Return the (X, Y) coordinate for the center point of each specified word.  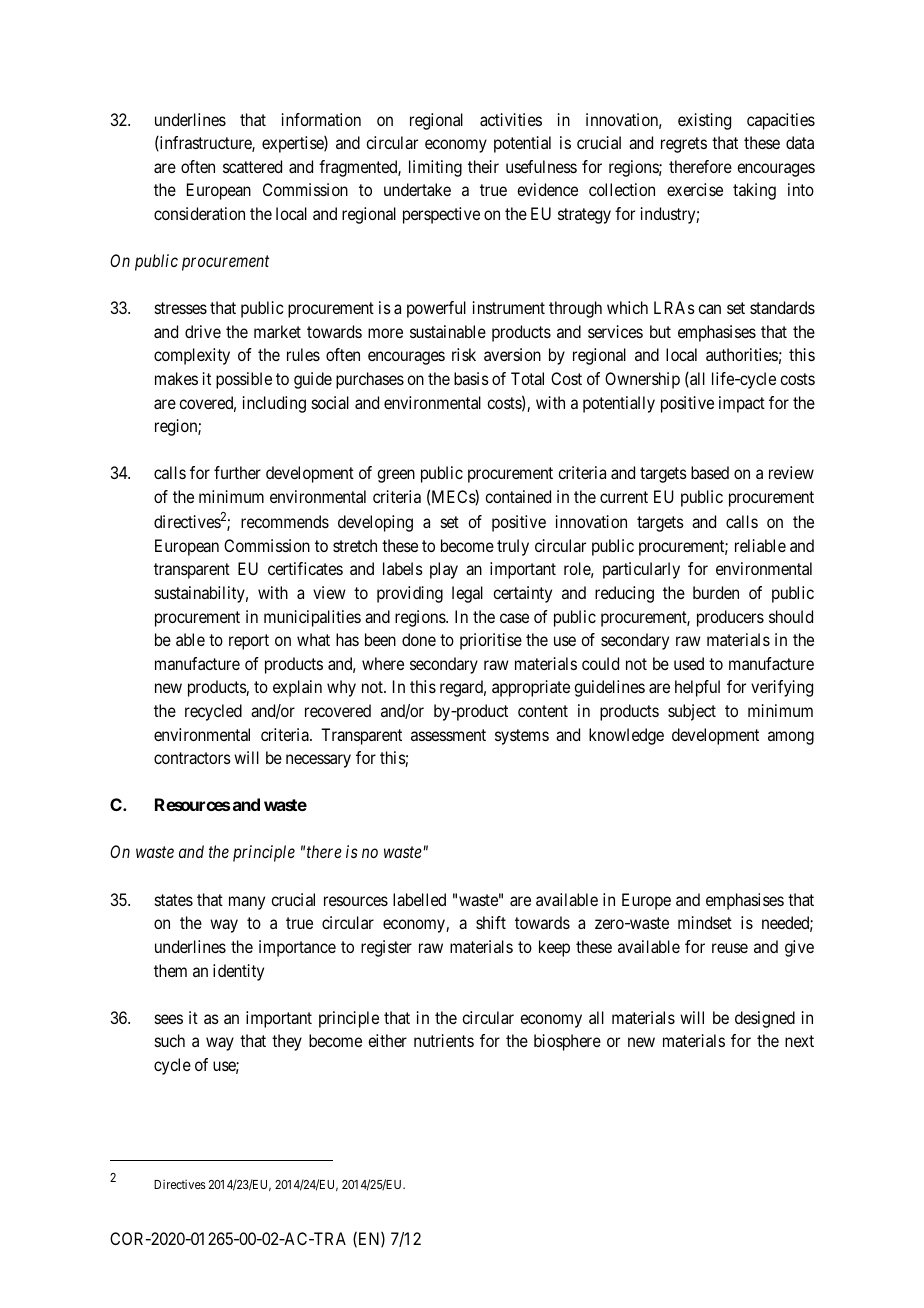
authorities (742, 354)
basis (471, 378)
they (287, 1042)
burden (716, 592)
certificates (305, 568)
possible (244, 380)
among (791, 738)
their (483, 166)
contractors (192, 758)
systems (522, 737)
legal (467, 594)
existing (704, 121)
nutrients (444, 1040)
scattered (252, 166)
